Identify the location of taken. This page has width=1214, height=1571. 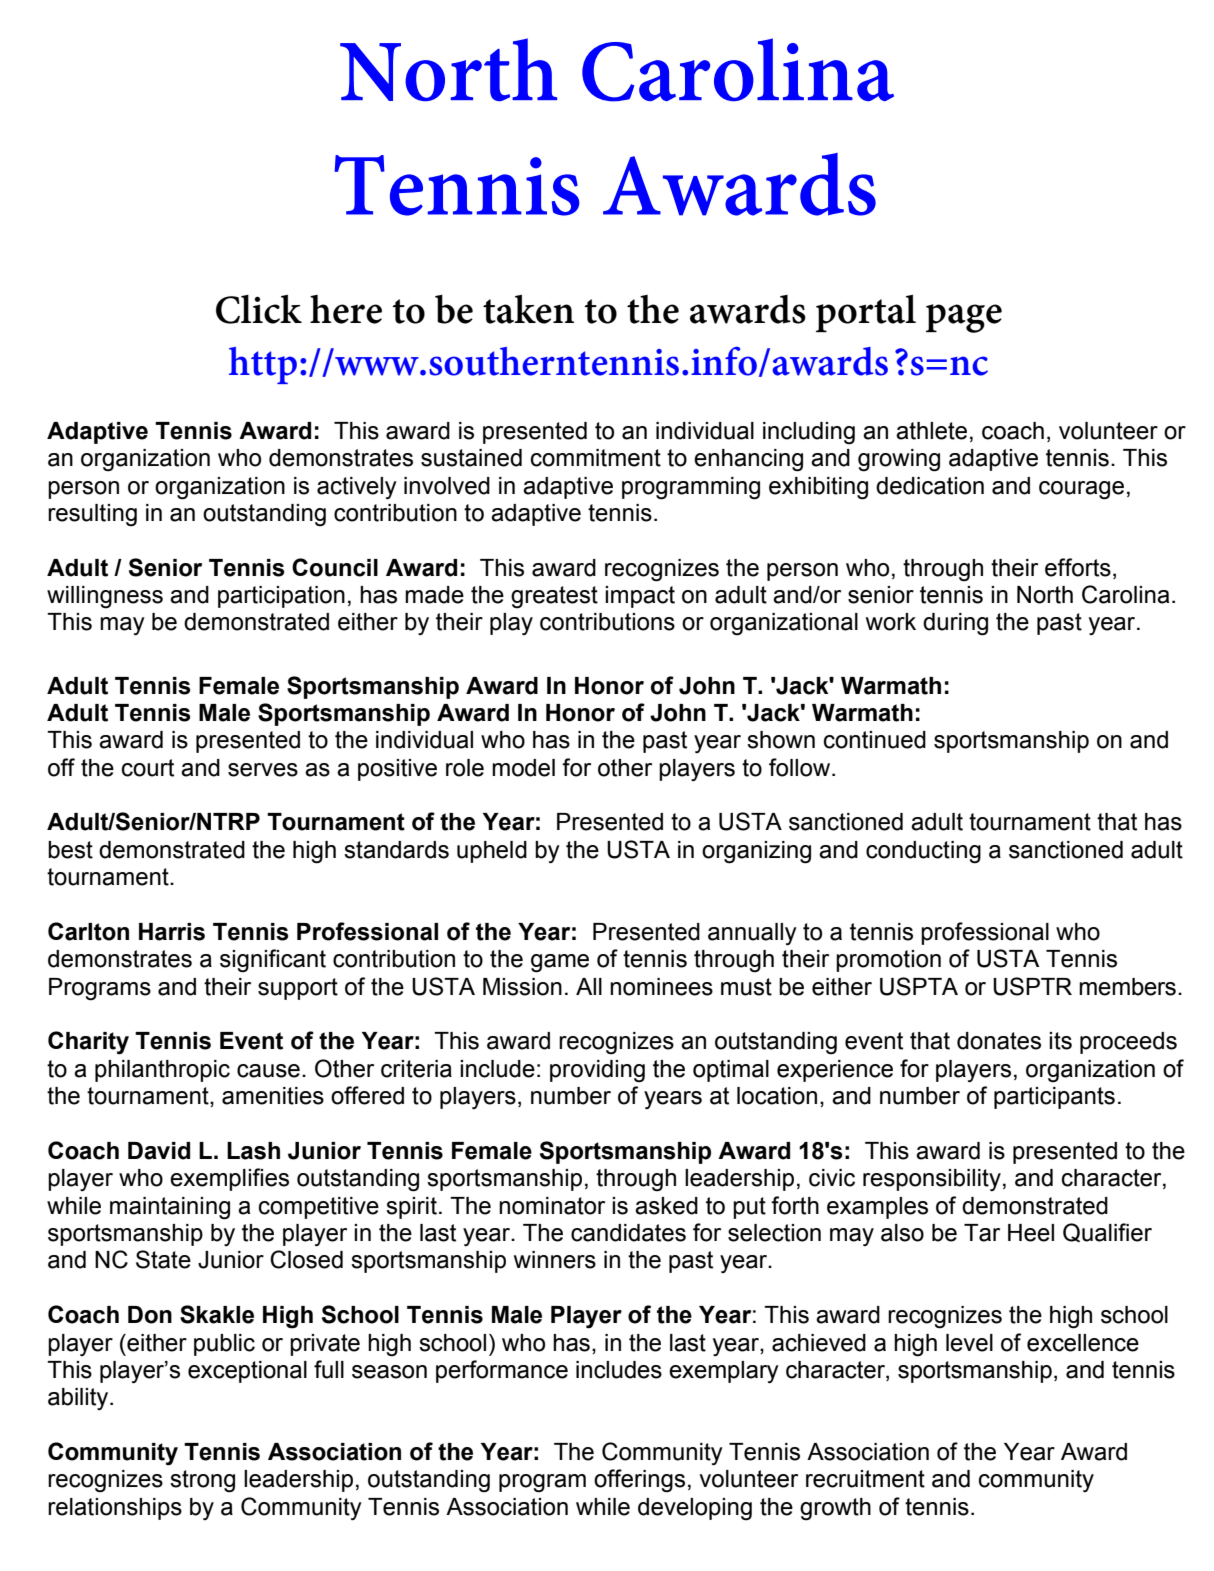
(528, 309).
